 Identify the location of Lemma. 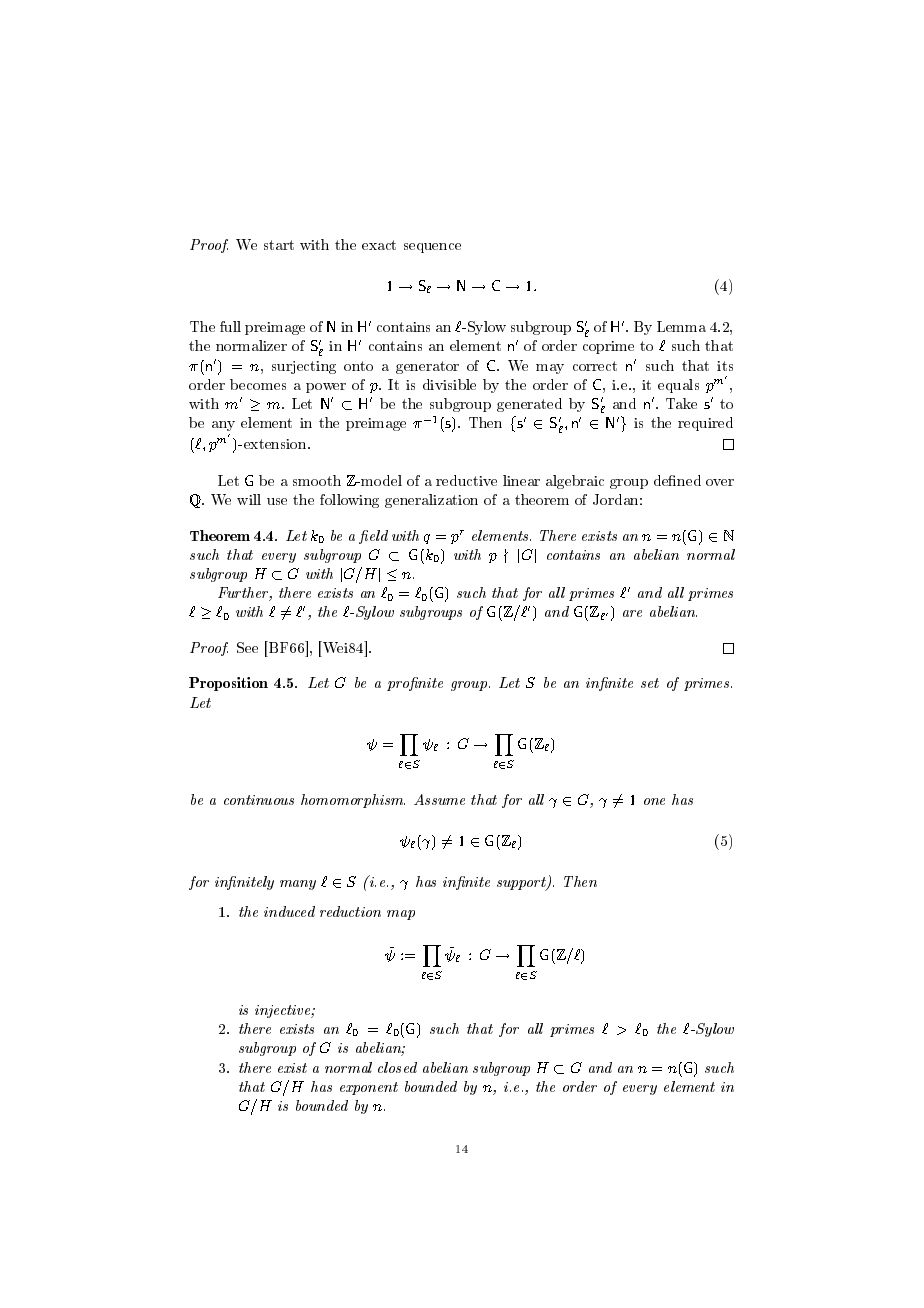
(681, 326).
